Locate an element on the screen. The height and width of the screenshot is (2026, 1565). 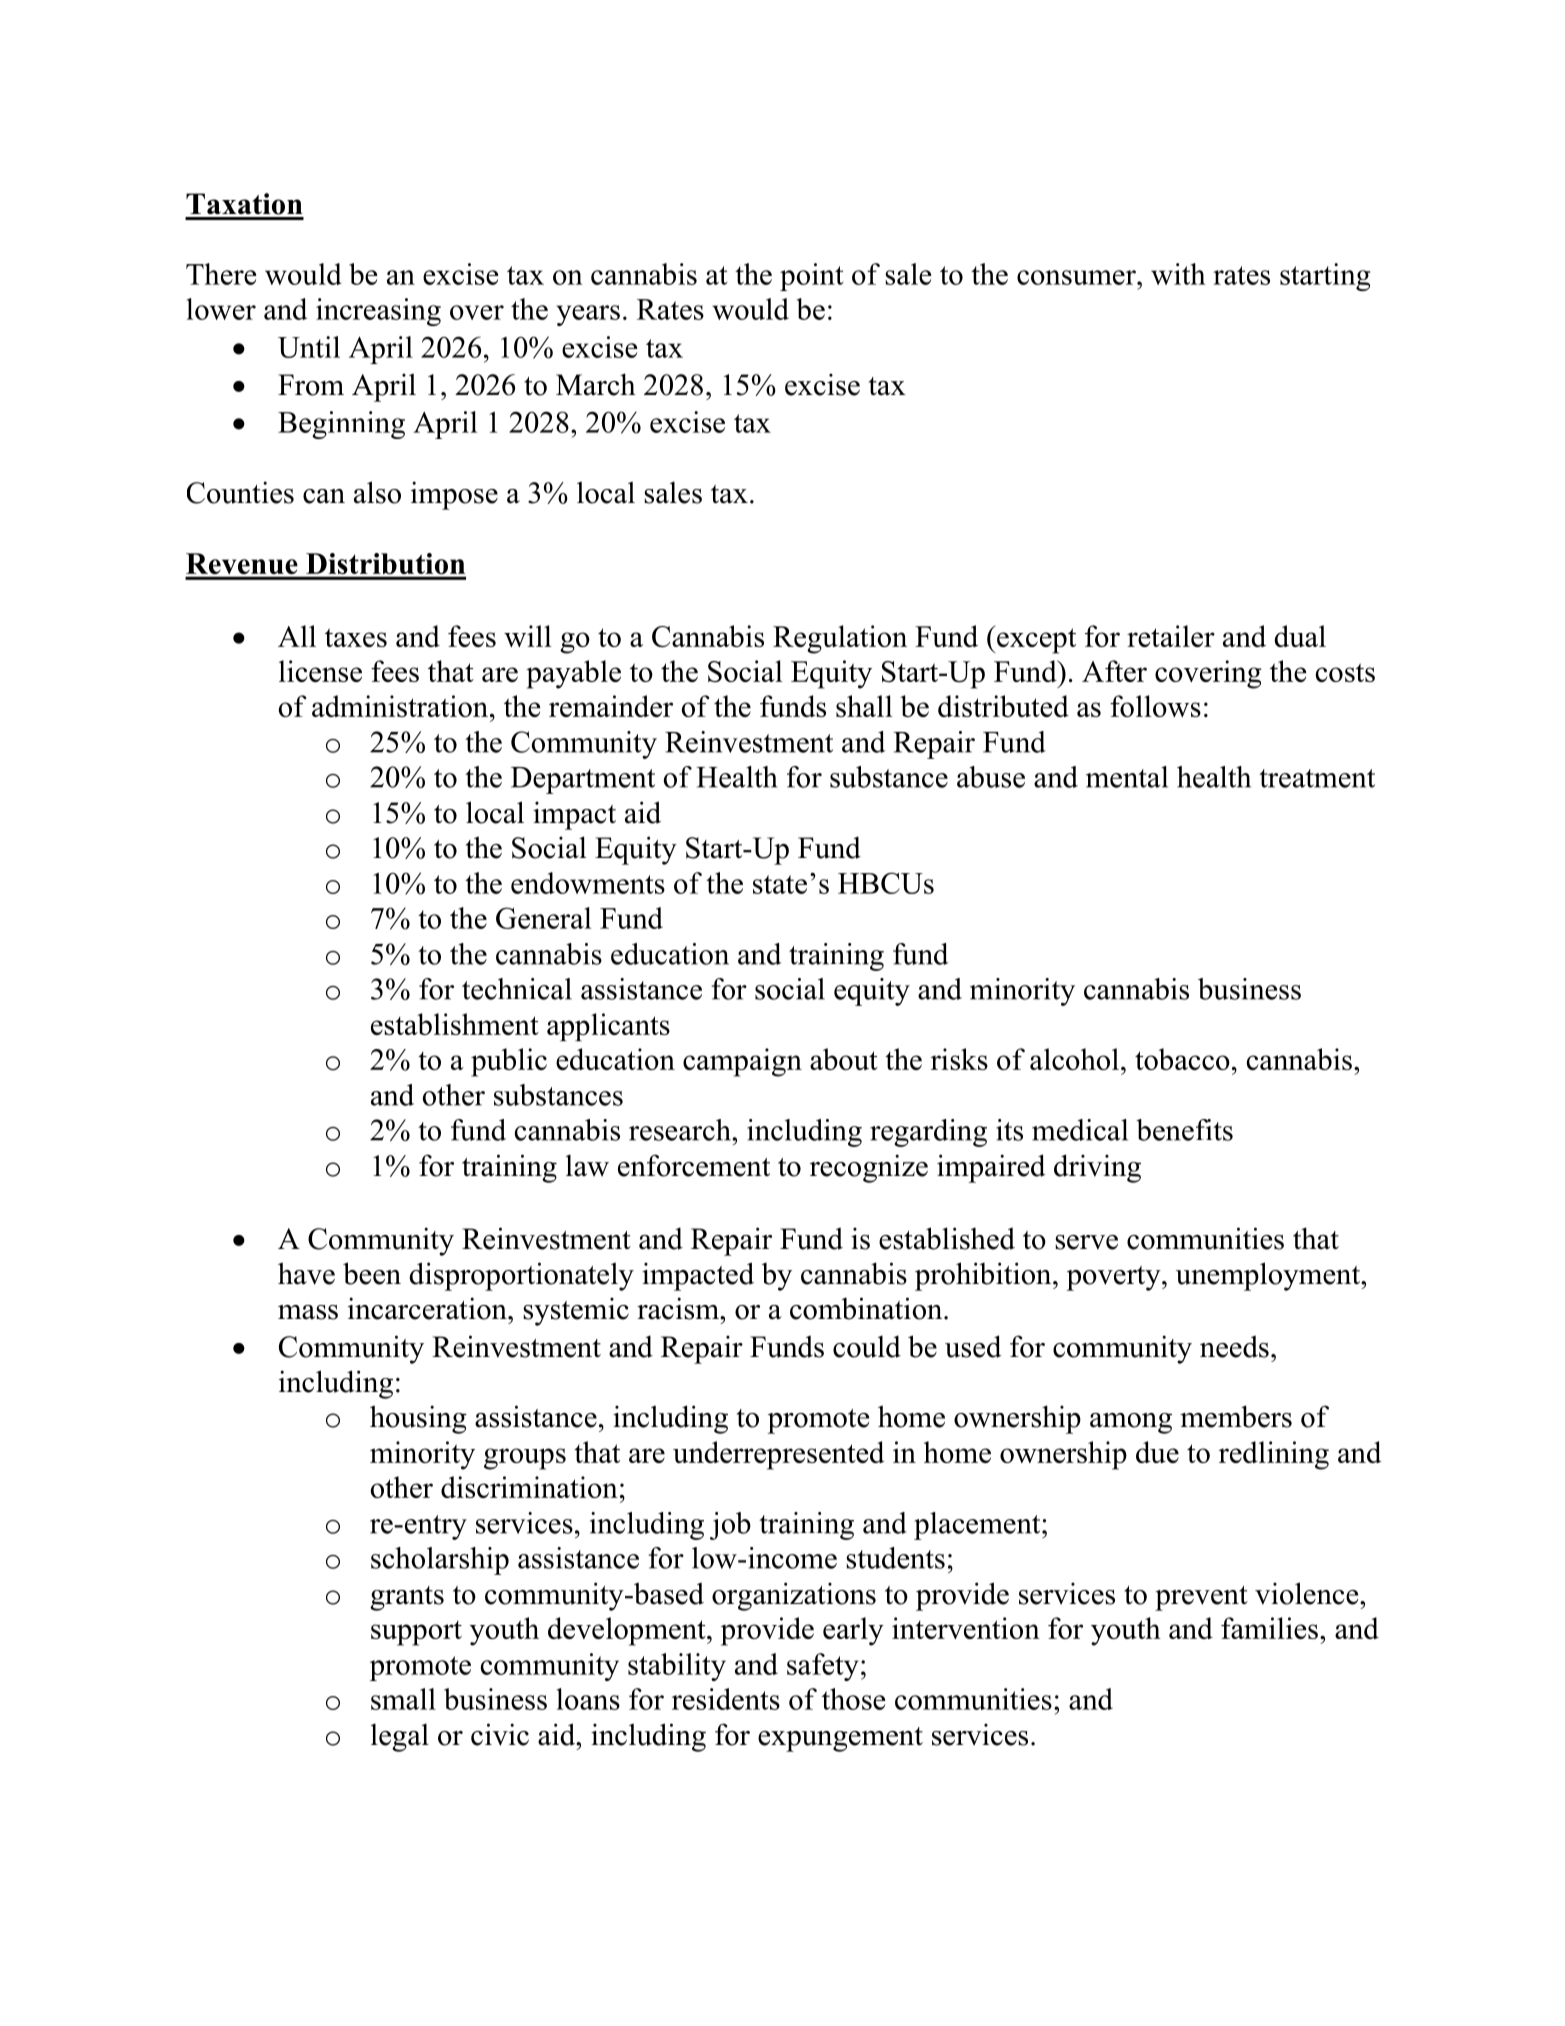
small is located at coordinates (403, 1699).
